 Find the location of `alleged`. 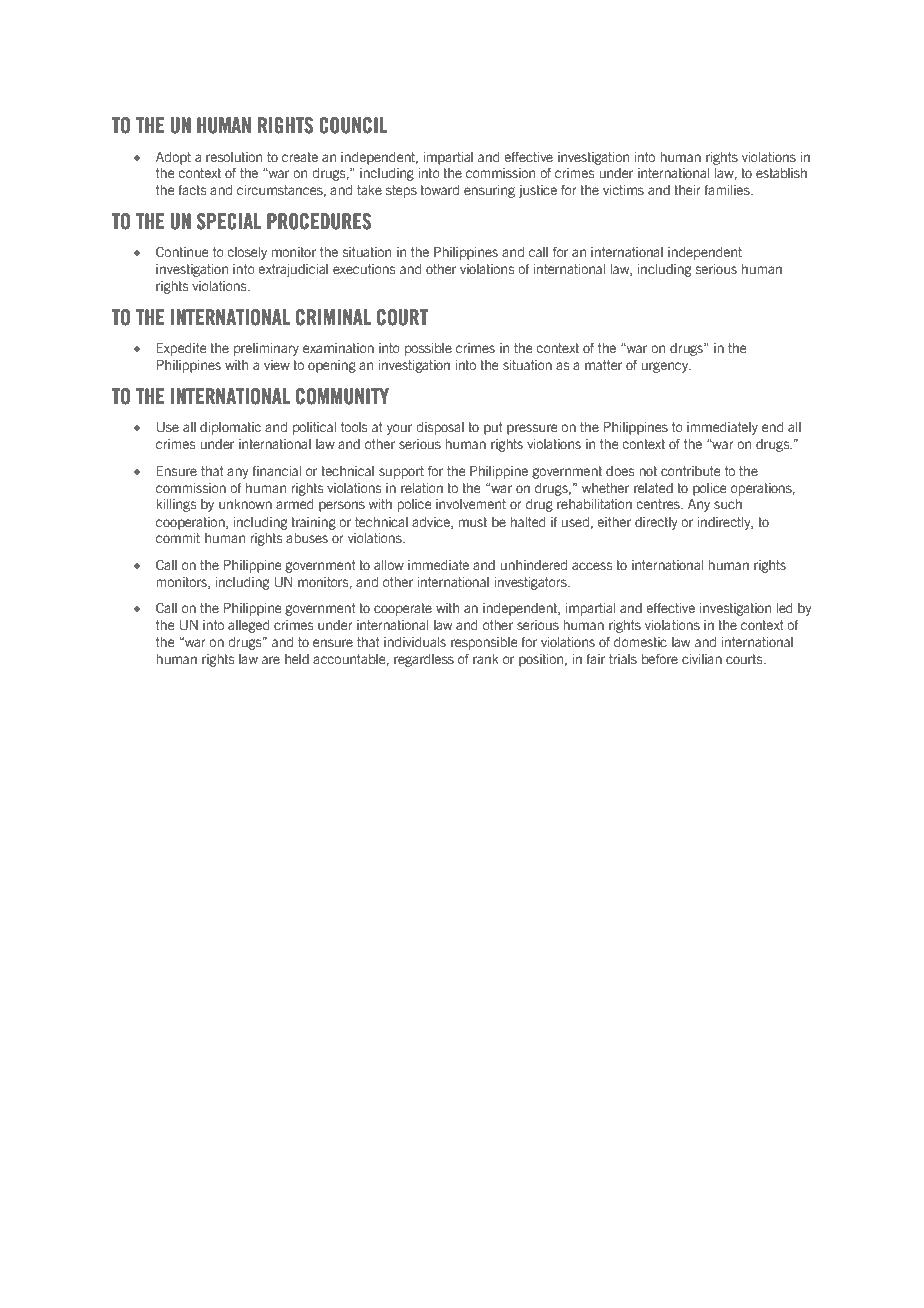

alleged is located at coordinates (249, 626).
